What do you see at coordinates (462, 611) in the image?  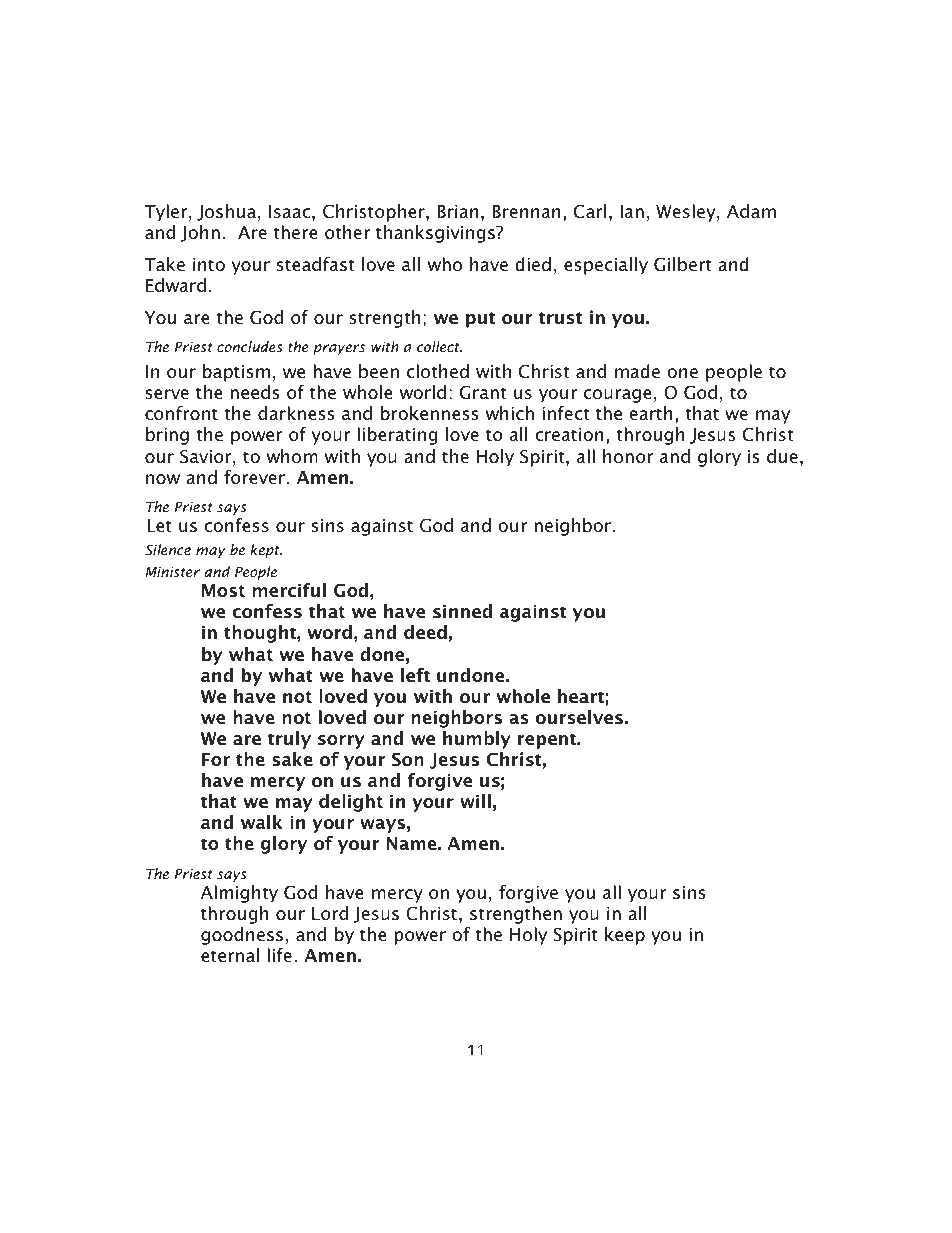 I see `sinned` at bounding box center [462, 611].
